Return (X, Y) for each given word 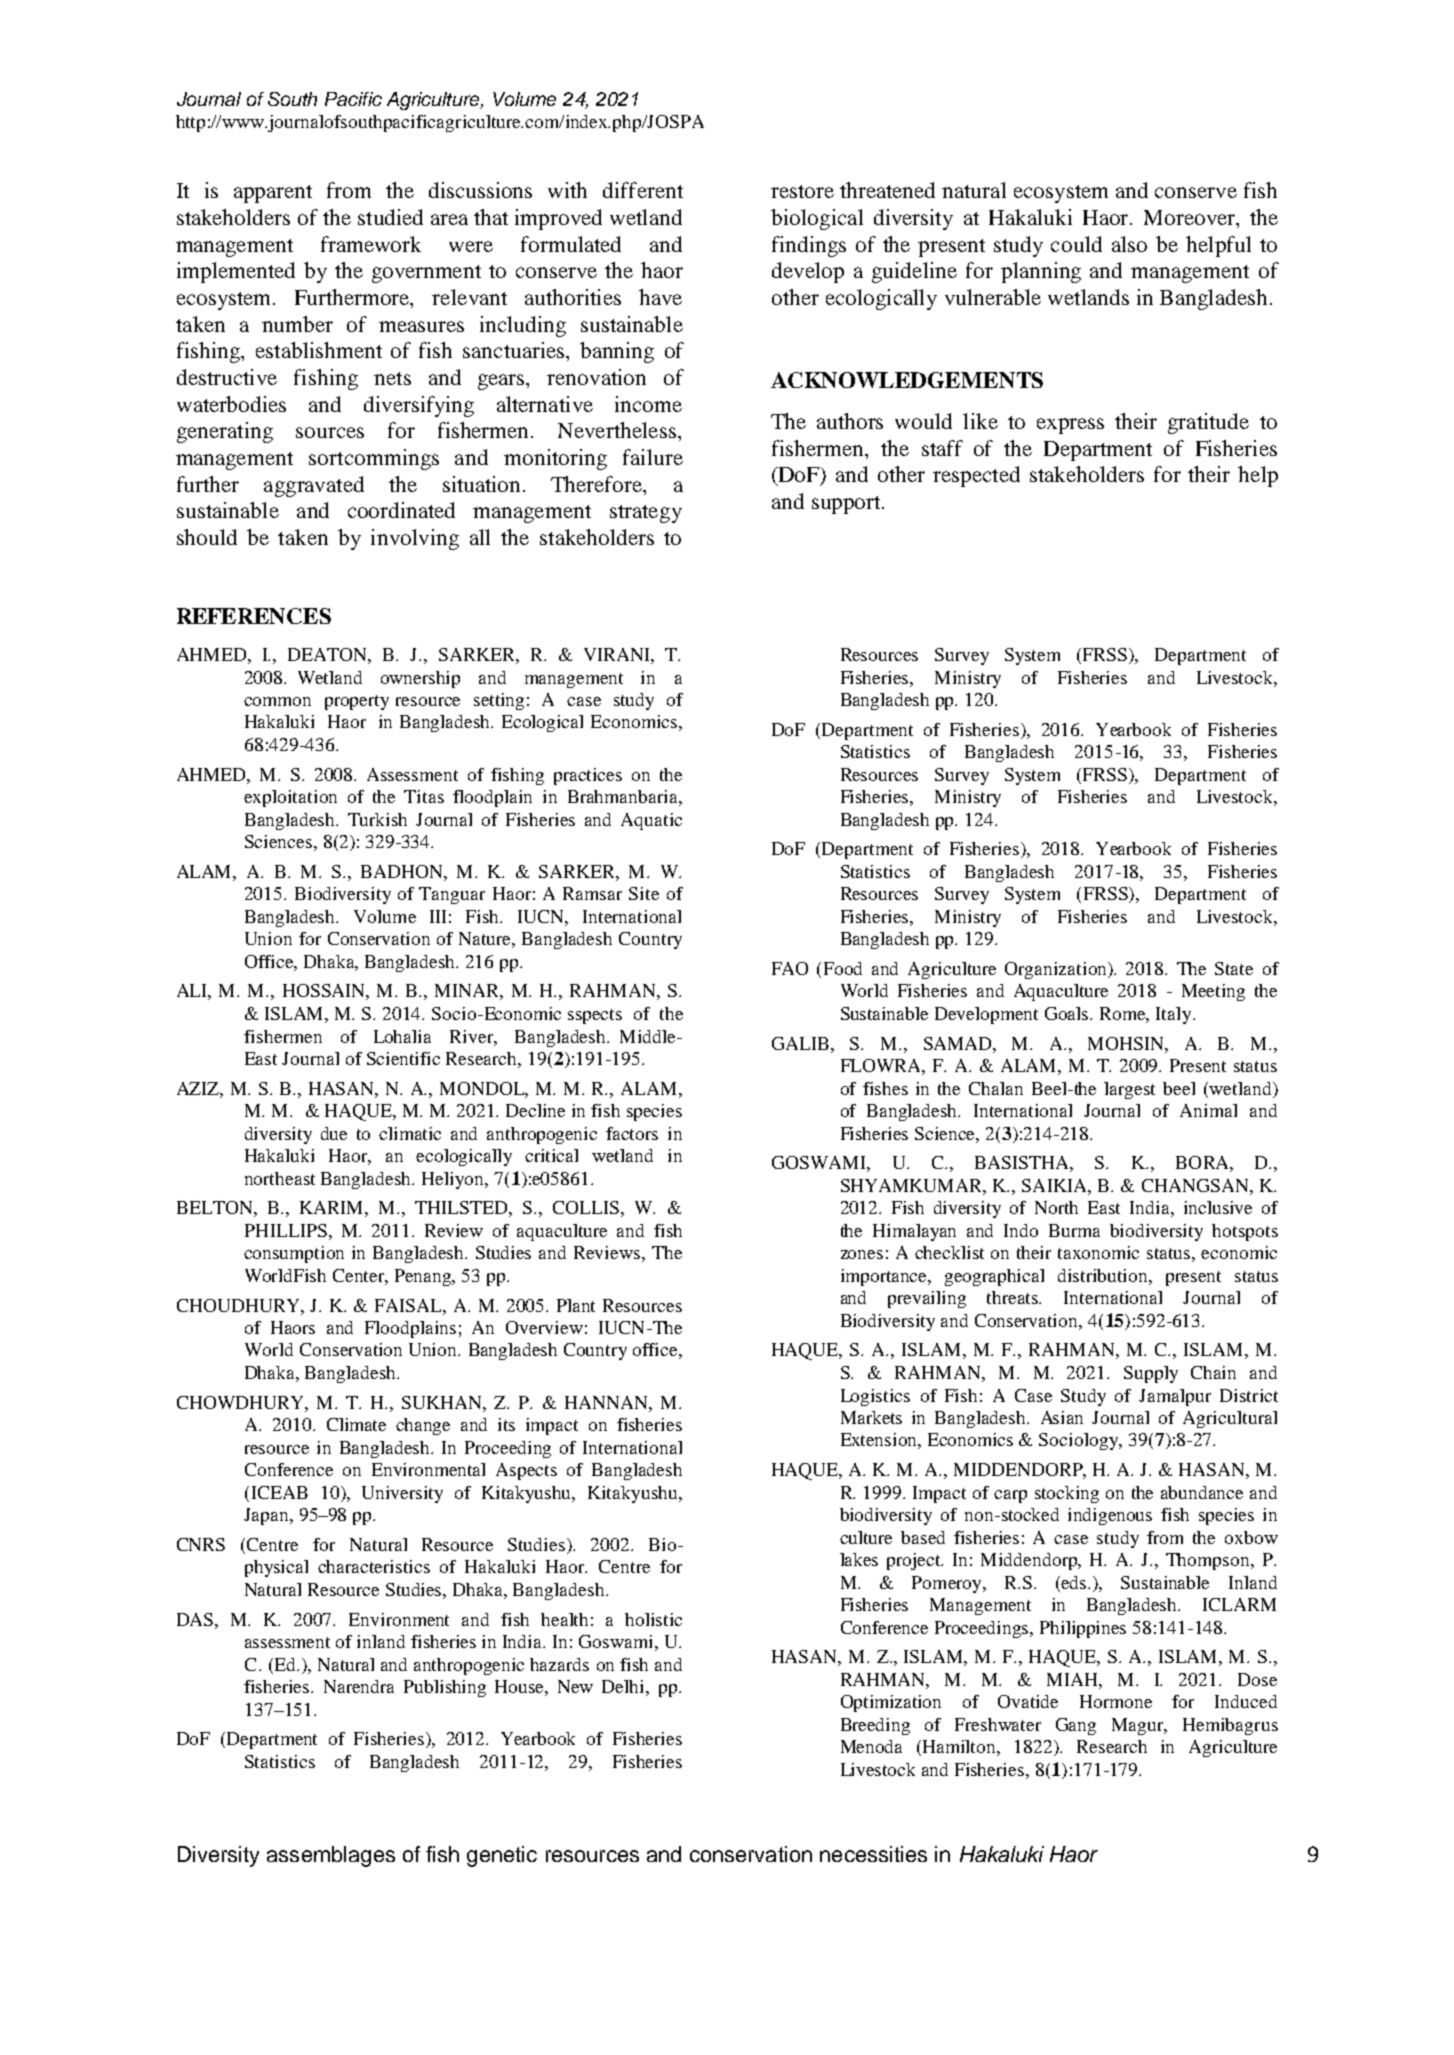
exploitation (290, 798)
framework (371, 244)
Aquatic (651, 821)
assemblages (331, 1856)
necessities (873, 1854)
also (1129, 244)
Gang (1076, 1726)
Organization (1057, 970)
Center (360, 1277)
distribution (1104, 1275)
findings (809, 246)
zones (862, 1254)
